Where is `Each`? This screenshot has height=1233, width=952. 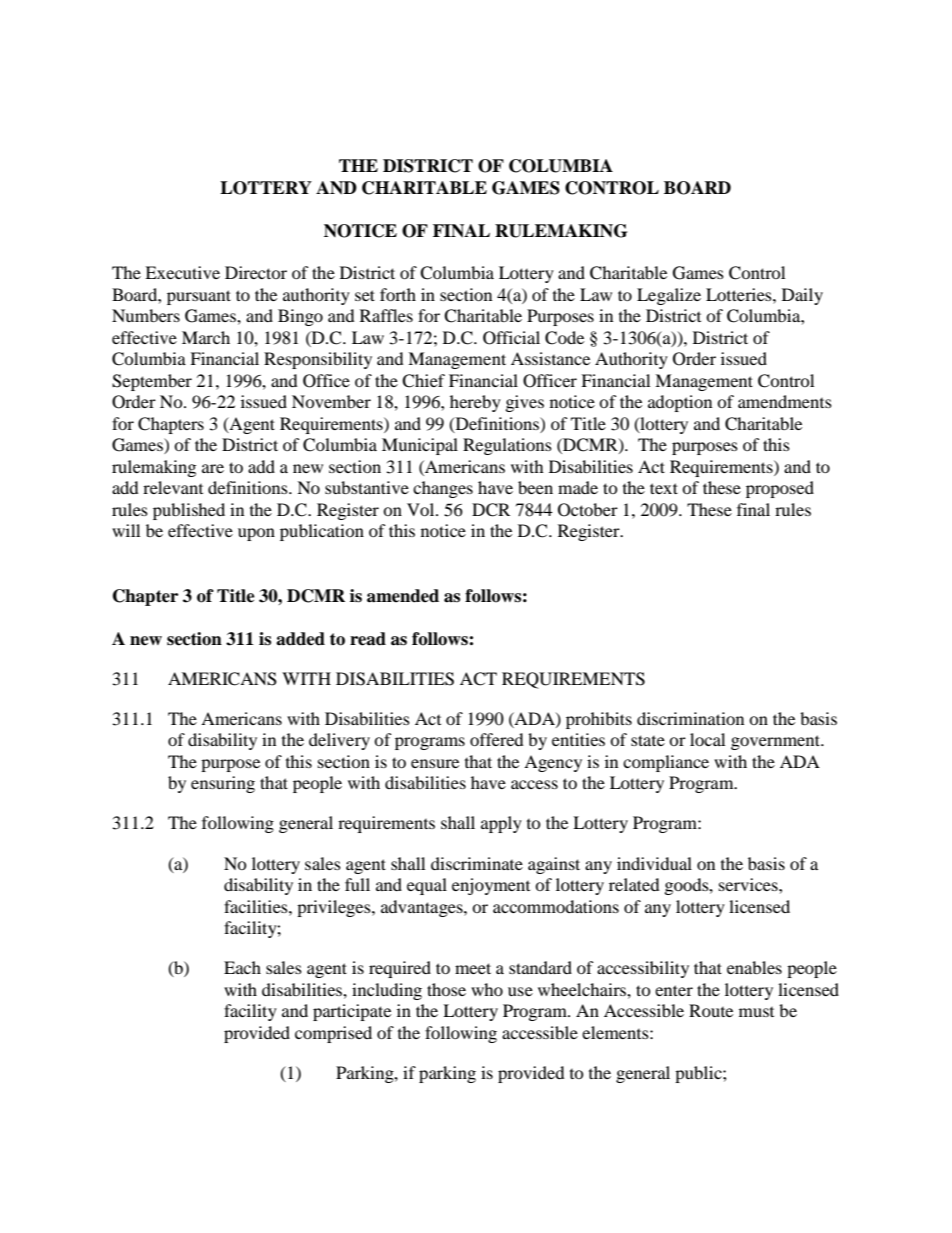
Each is located at coordinates (242, 967).
